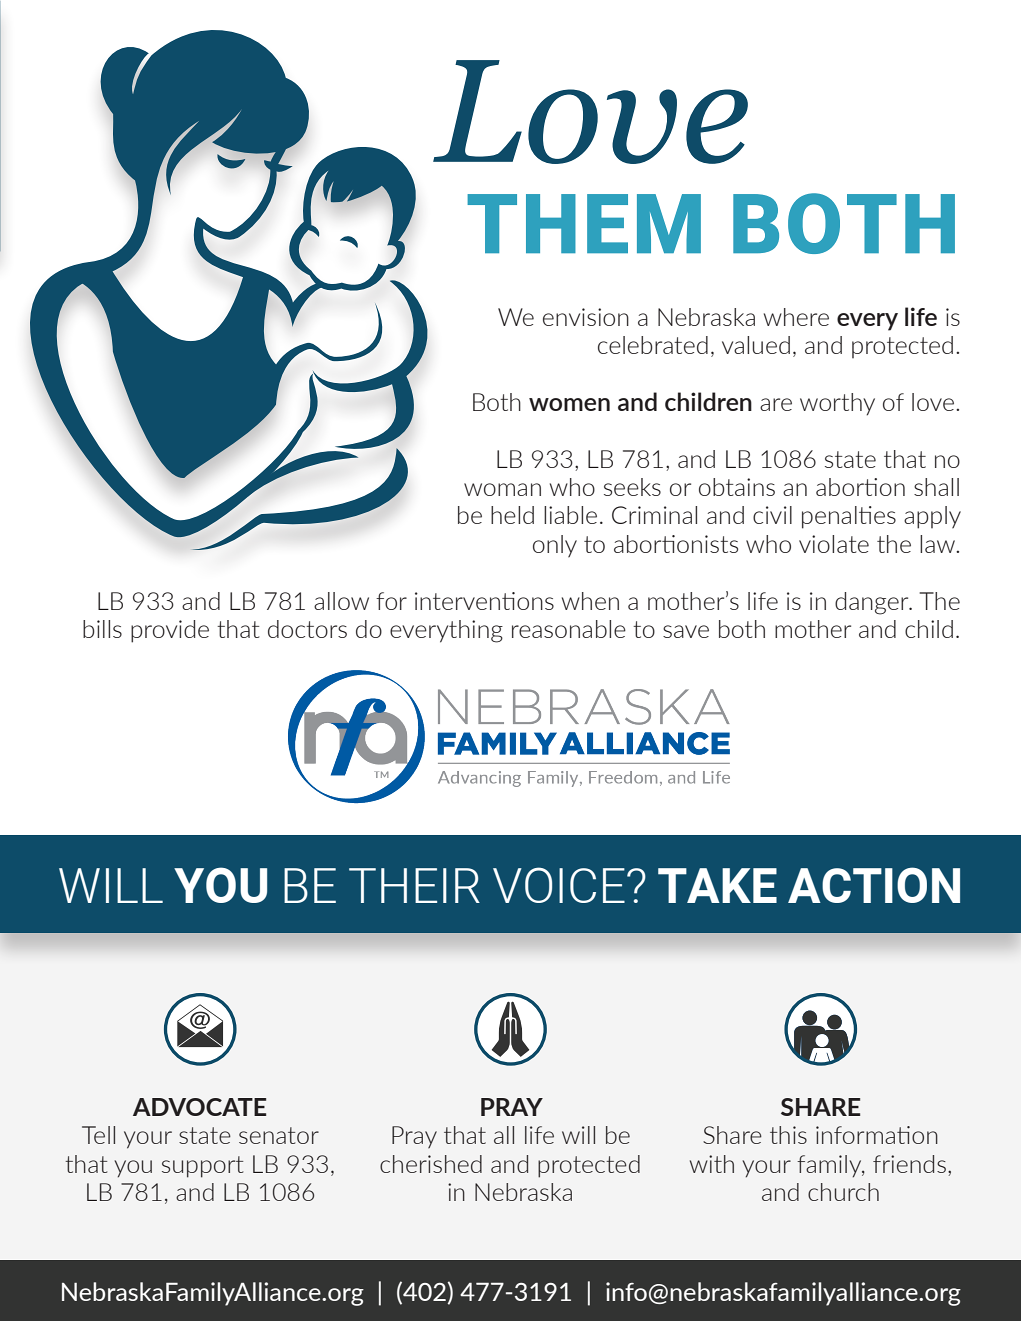  I want to click on provide, so click(170, 631).
